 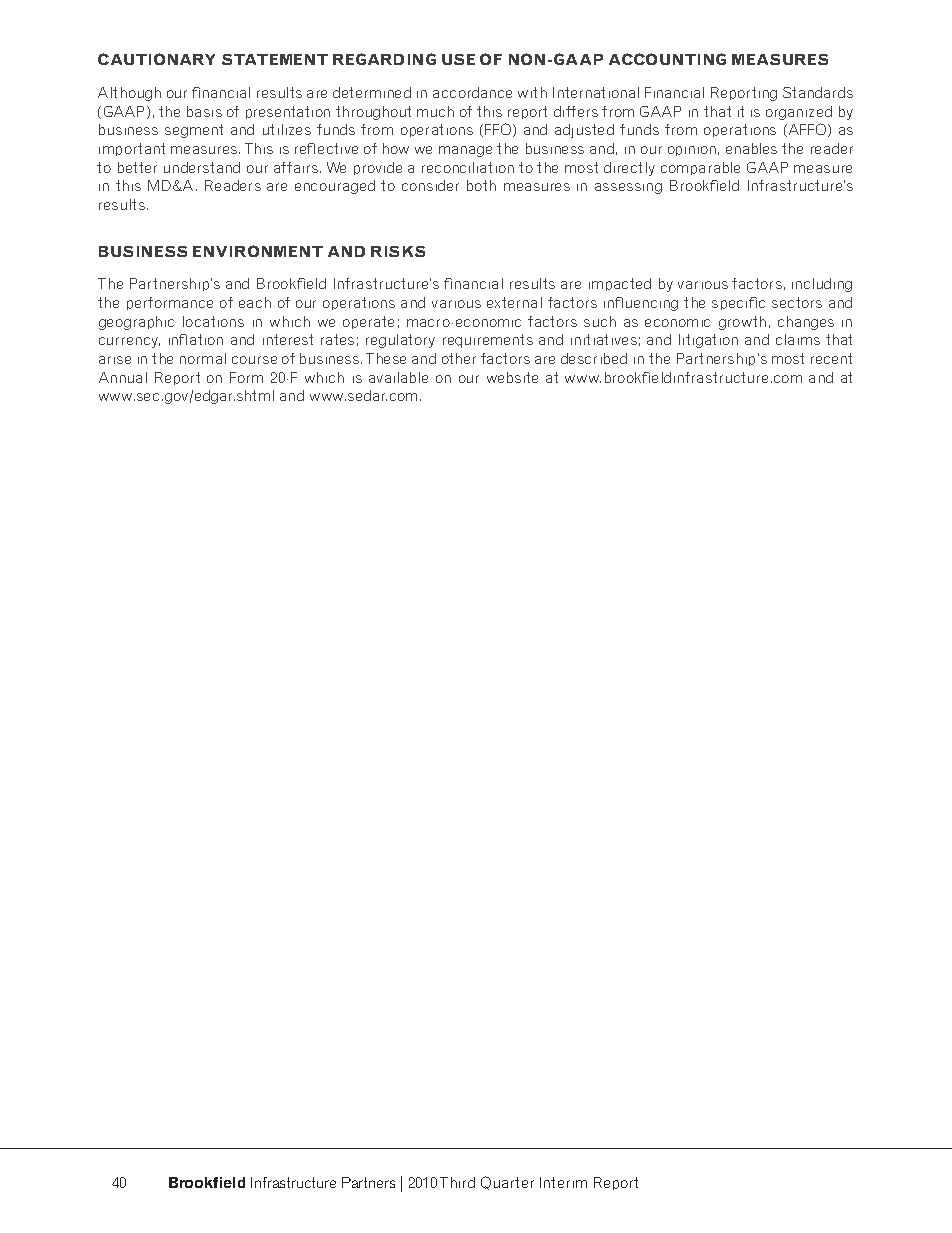 I want to click on recent, so click(x=831, y=358).
